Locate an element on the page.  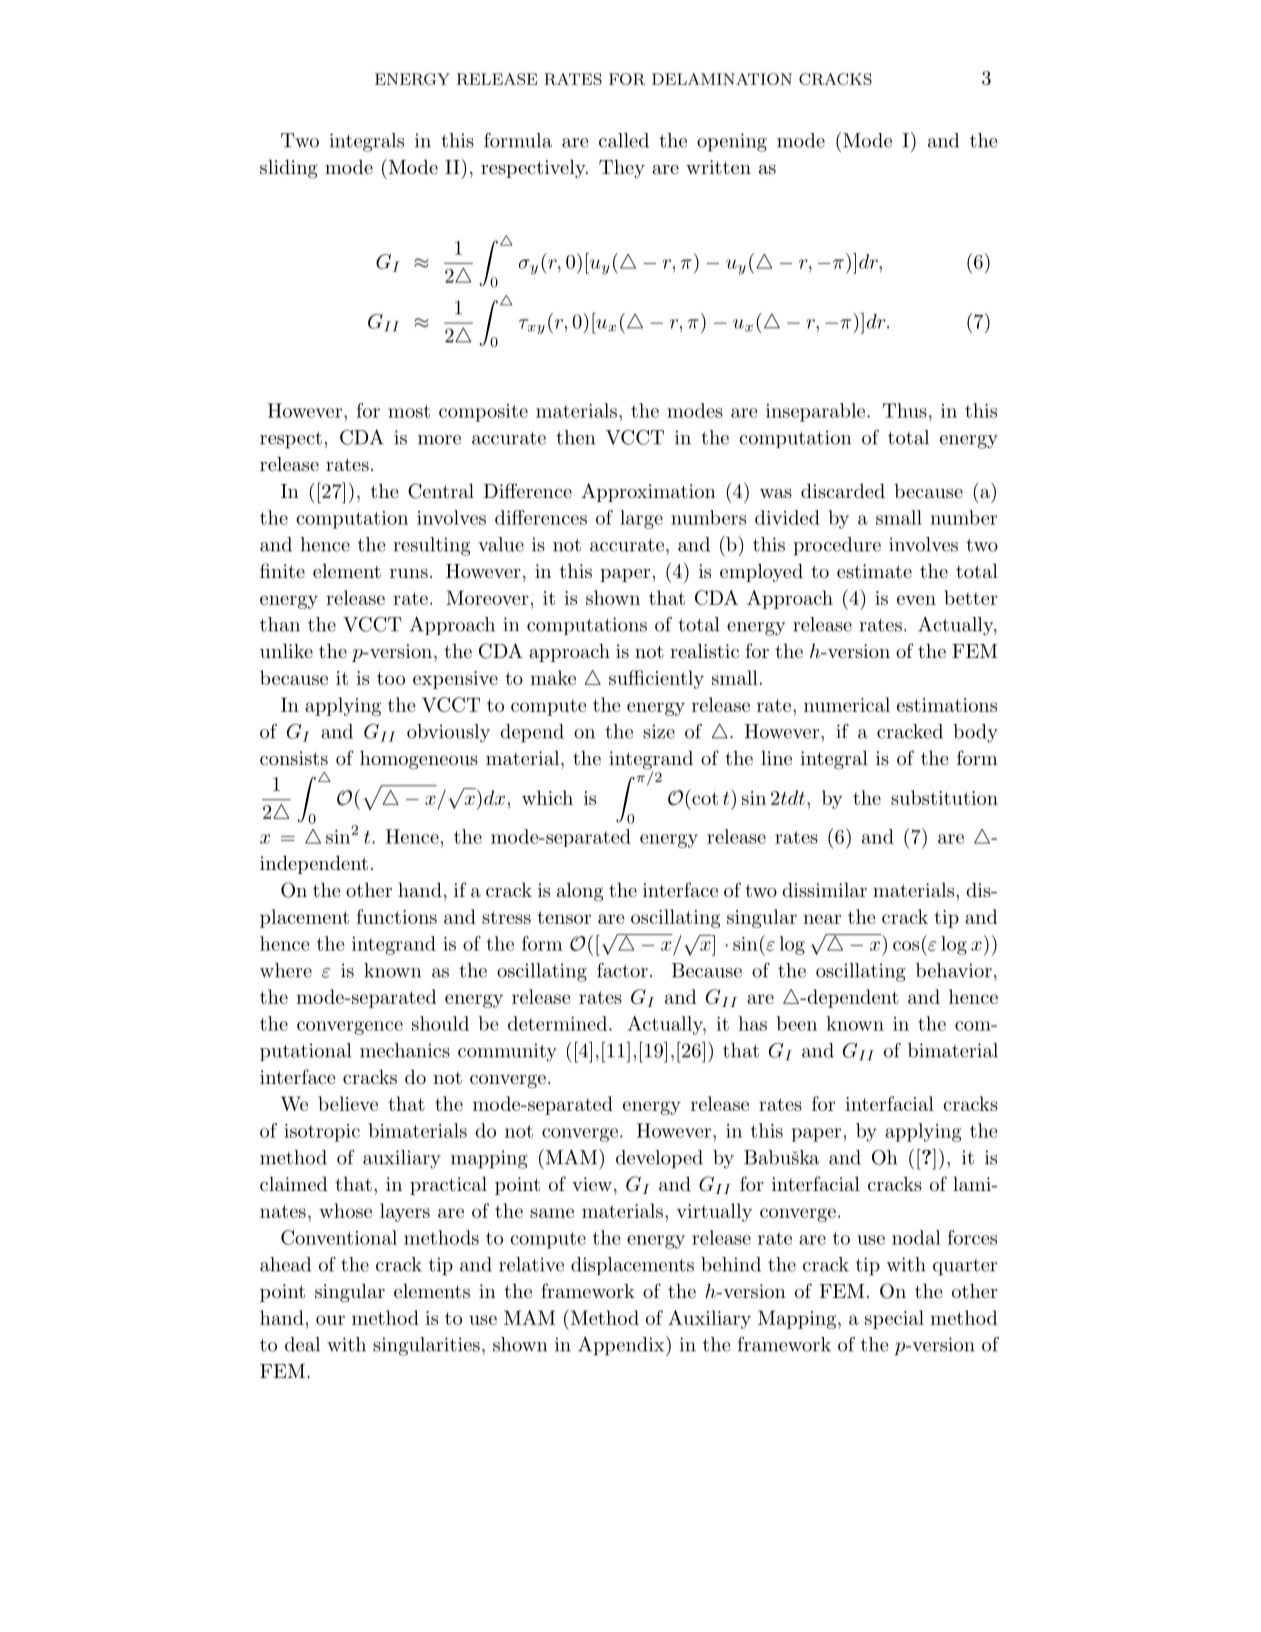
Appendix is located at coordinates (622, 1346).
